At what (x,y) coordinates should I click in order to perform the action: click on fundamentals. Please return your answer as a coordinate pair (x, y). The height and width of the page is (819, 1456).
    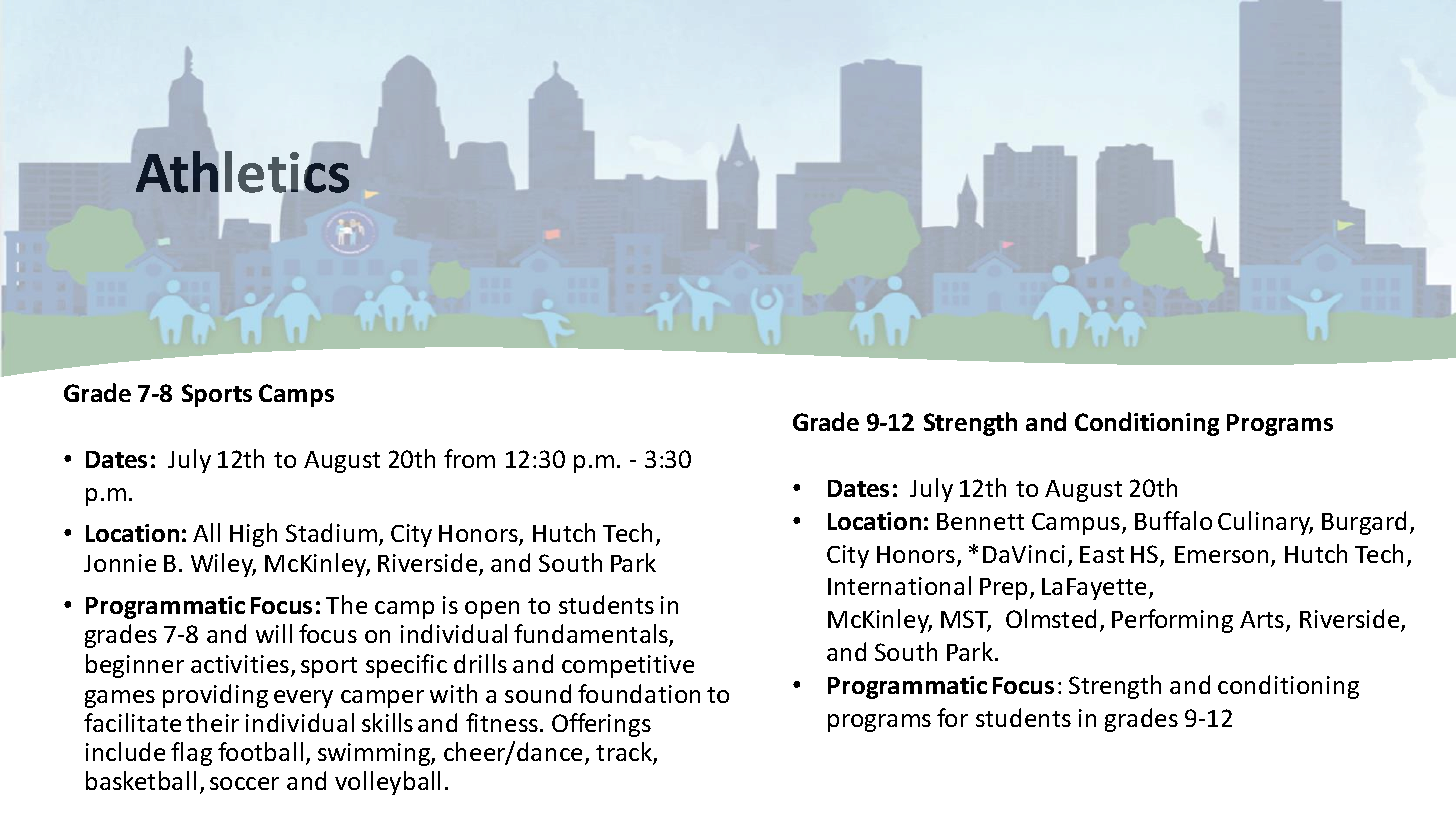
    Looking at the image, I should click on (592, 635).
